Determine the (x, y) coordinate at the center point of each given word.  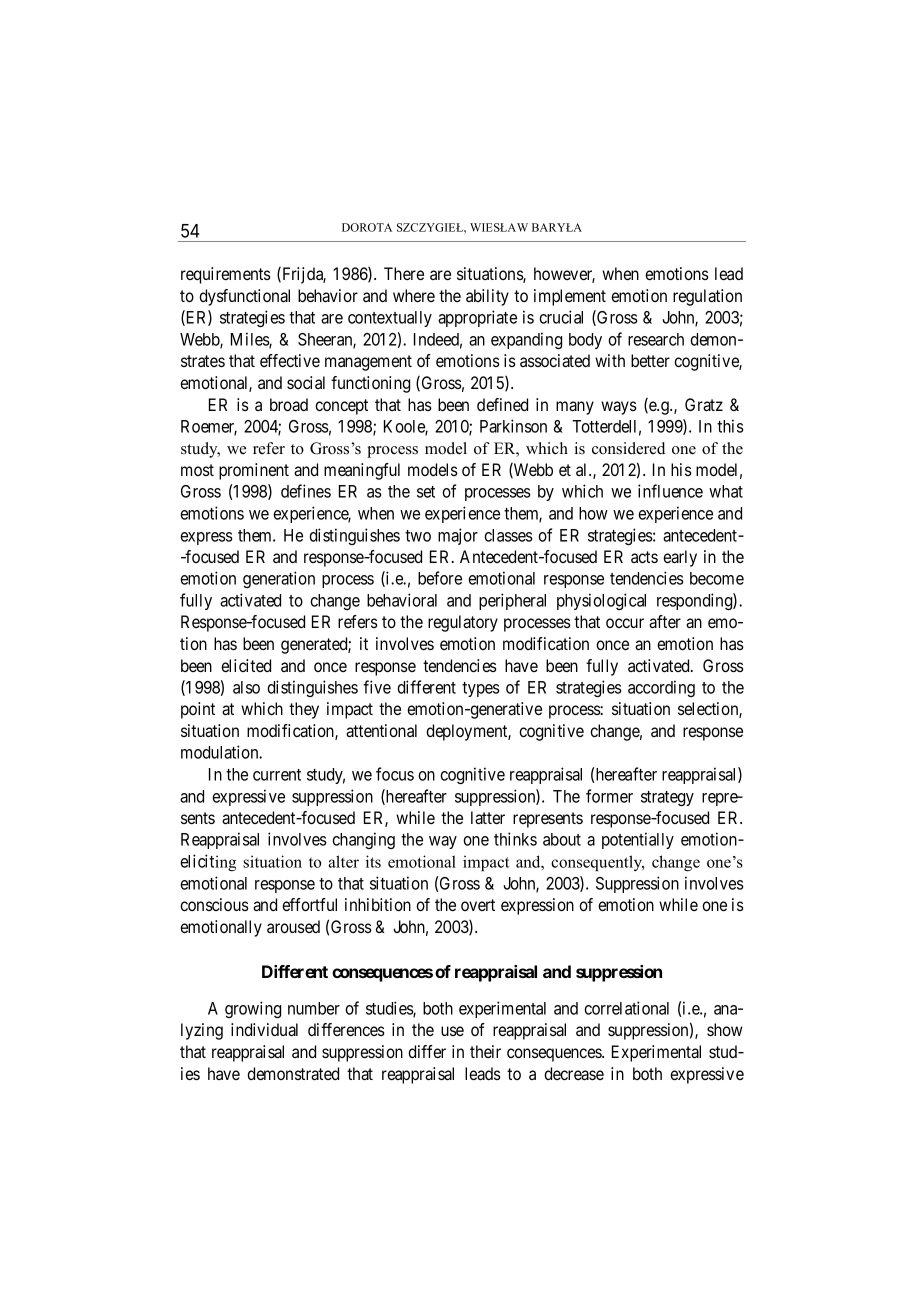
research (656, 339)
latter (488, 817)
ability (487, 297)
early (680, 558)
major (458, 536)
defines (306, 491)
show (725, 1029)
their (485, 1051)
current (277, 775)
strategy (667, 798)
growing (253, 1009)
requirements (226, 275)
